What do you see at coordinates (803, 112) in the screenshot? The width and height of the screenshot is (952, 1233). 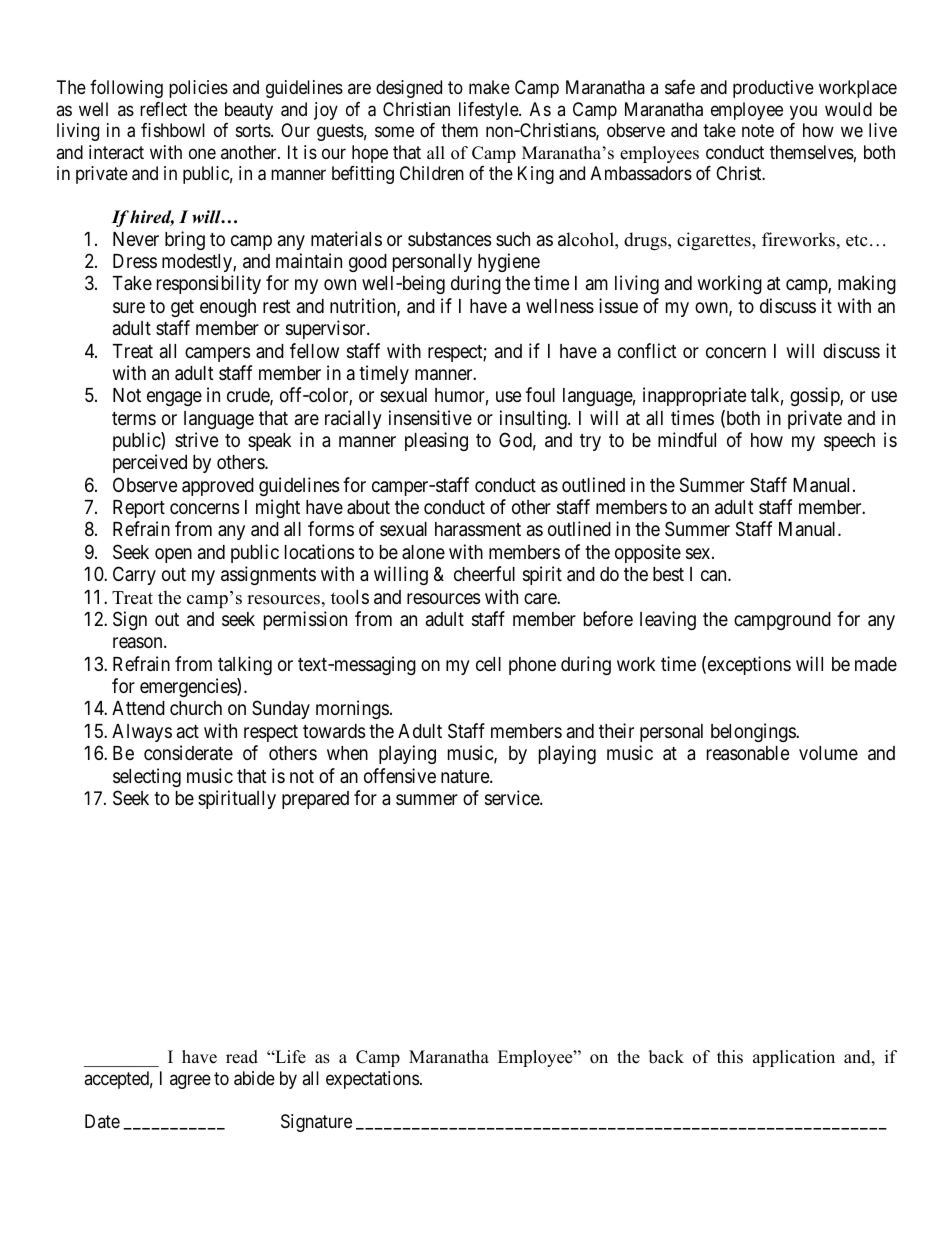 I see `you` at bounding box center [803, 112].
